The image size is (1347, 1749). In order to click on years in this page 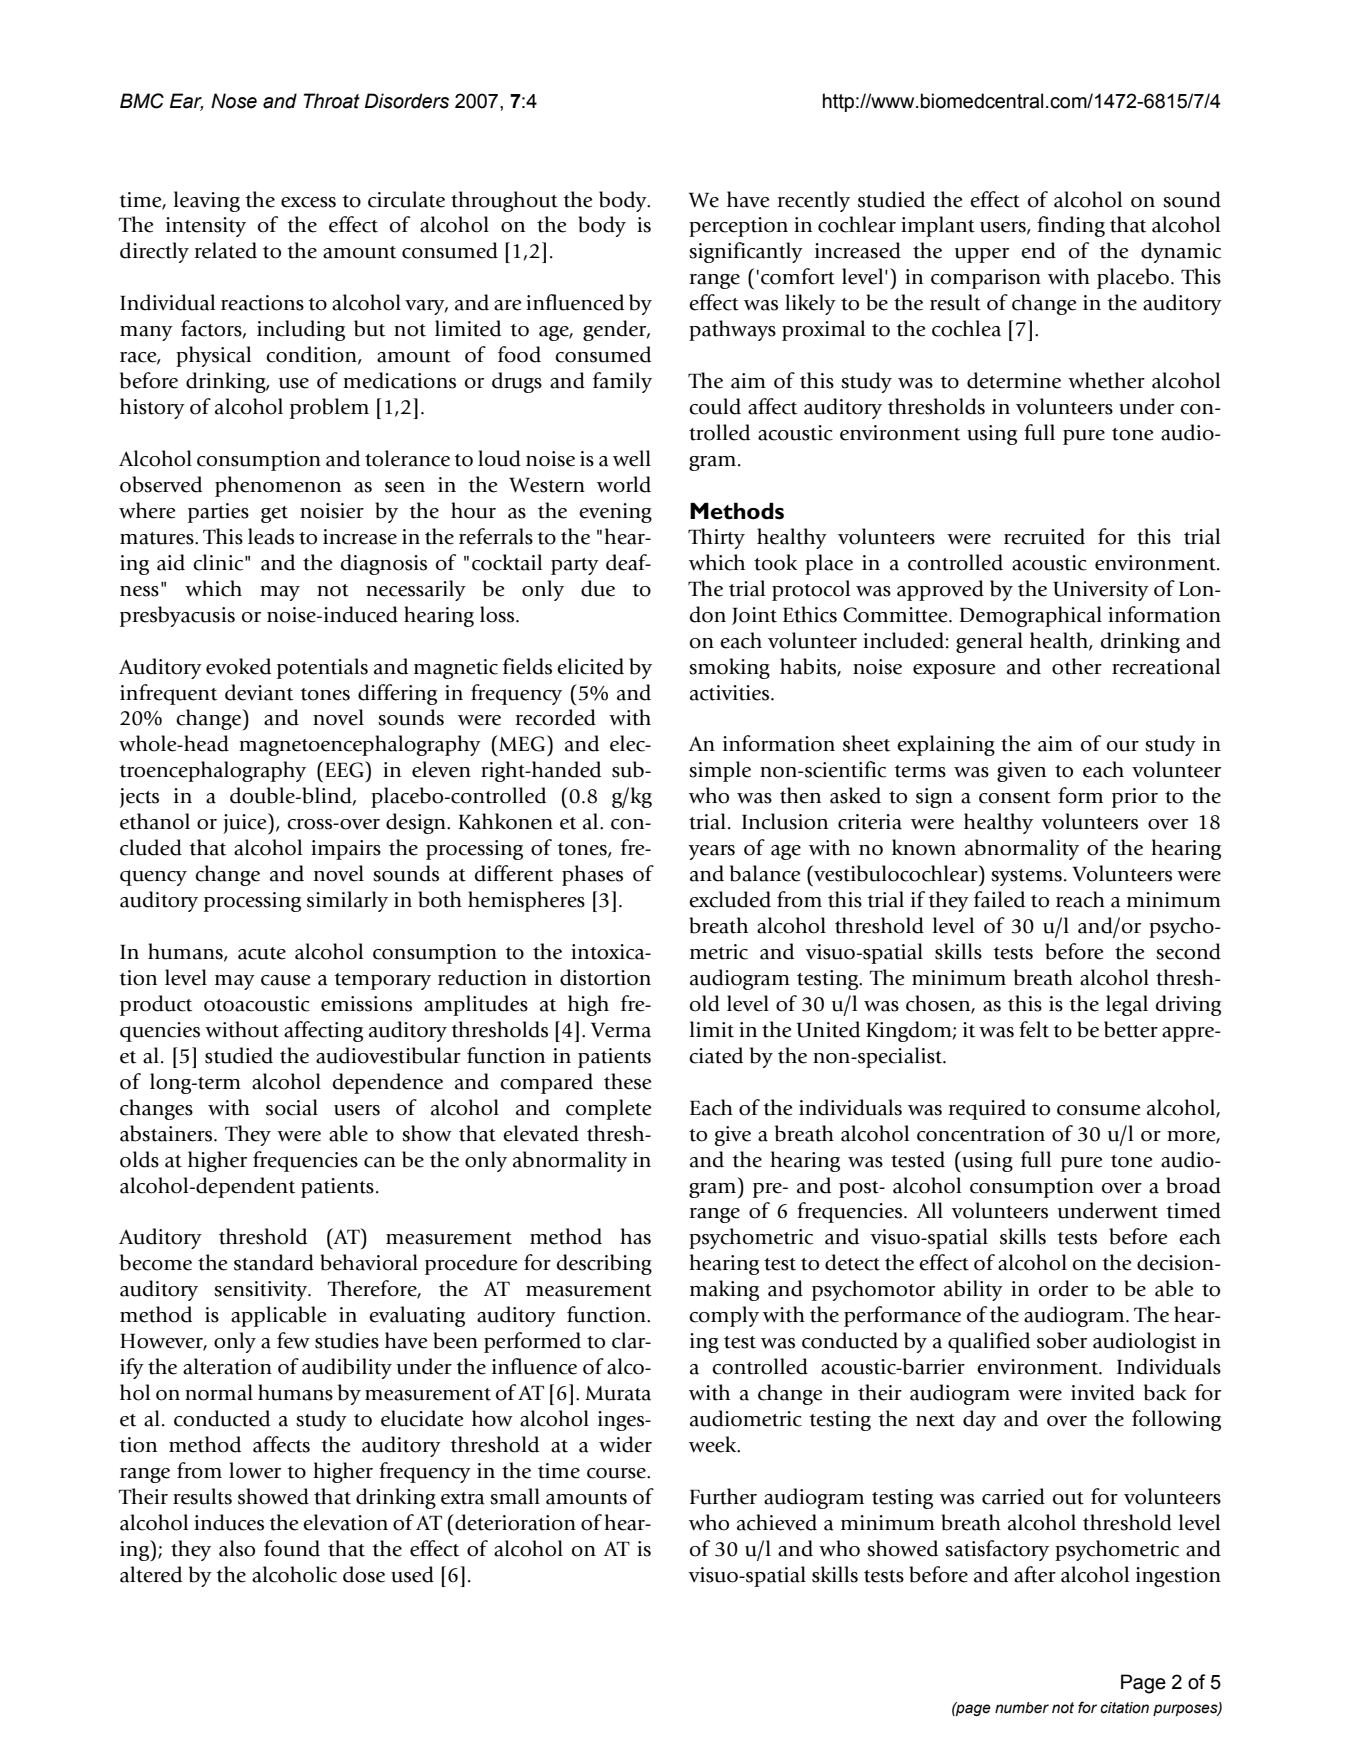, I will do `click(711, 852)`.
